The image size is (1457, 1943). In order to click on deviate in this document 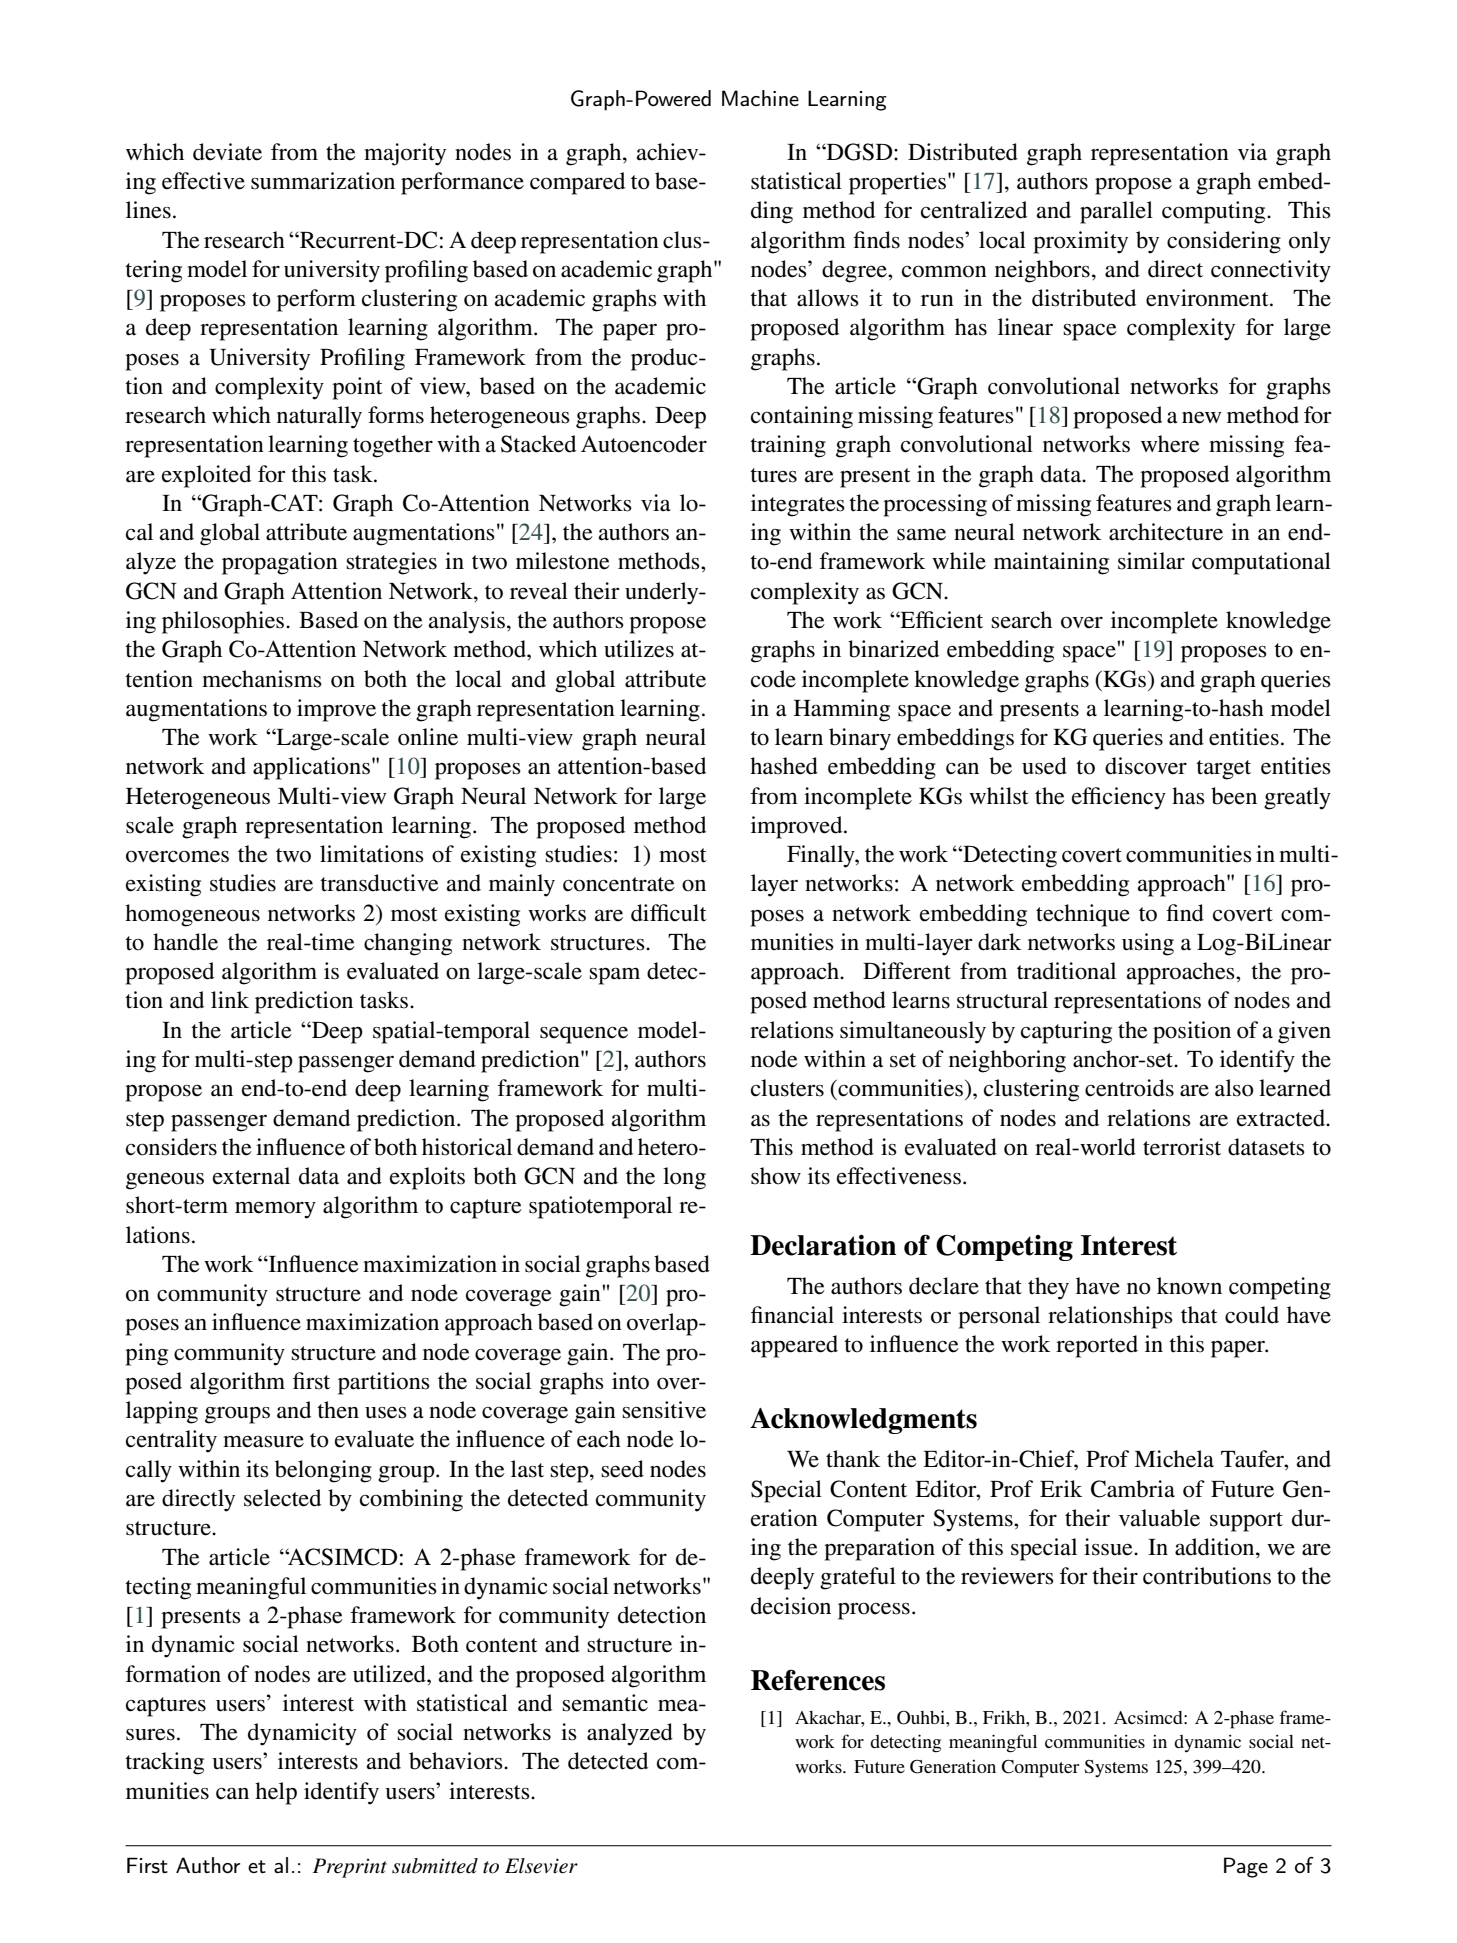, I will do `click(227, 152)`.
